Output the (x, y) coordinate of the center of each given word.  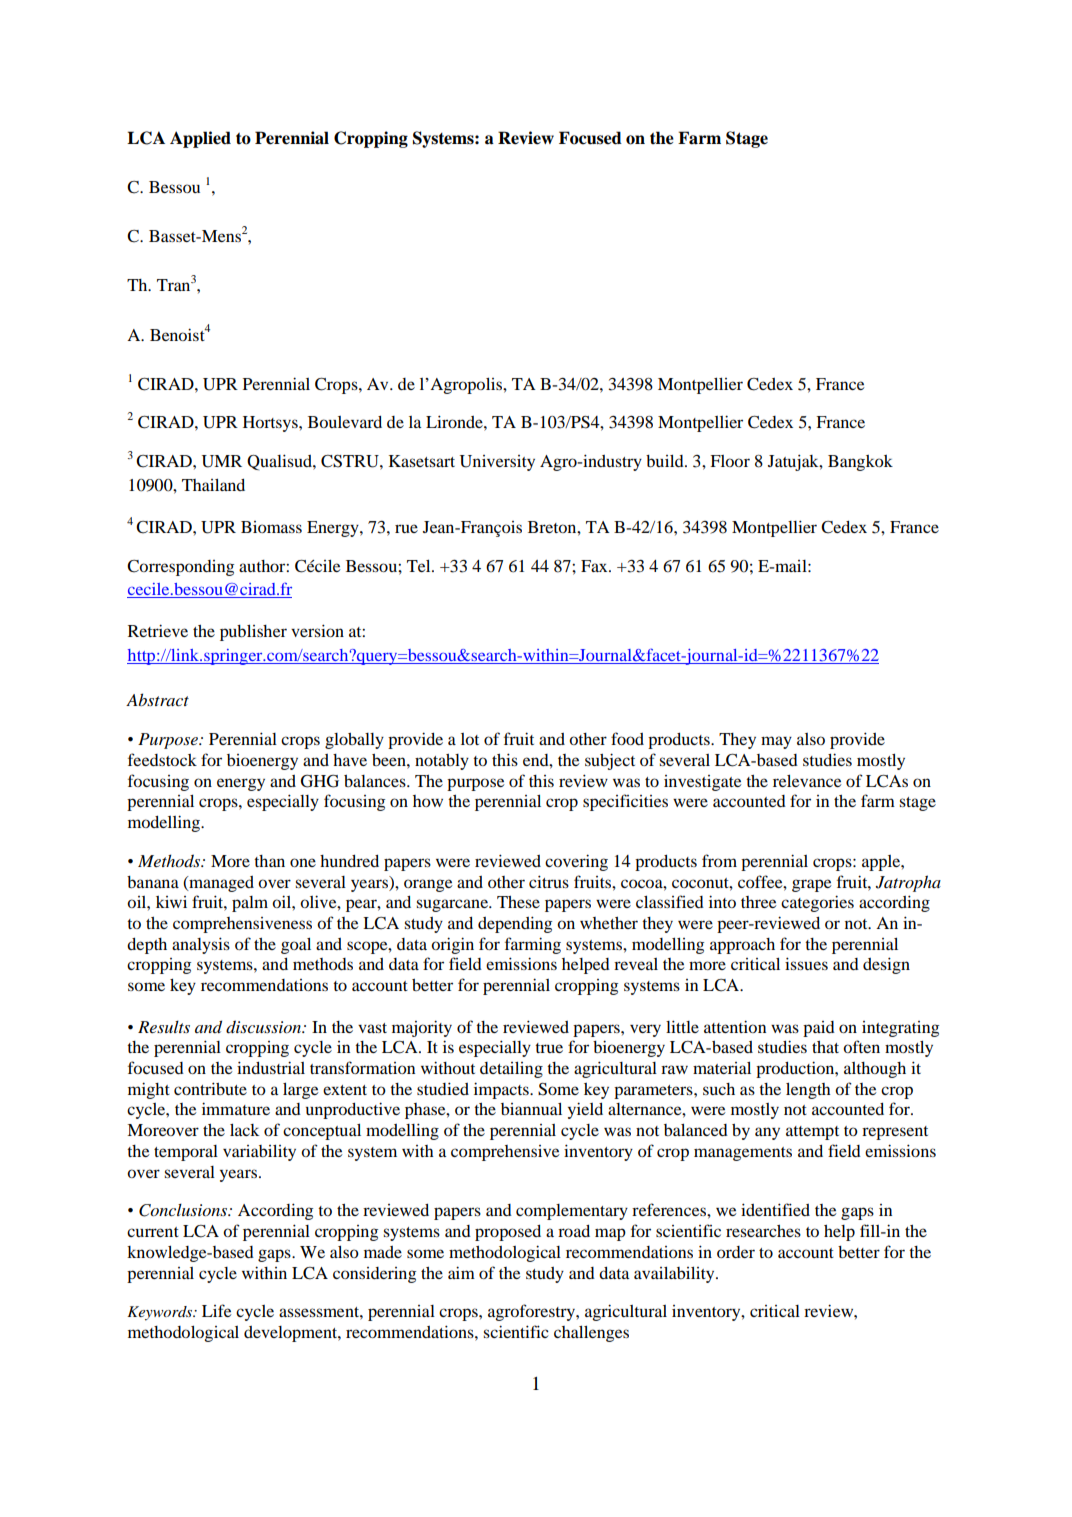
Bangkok (860, 463)
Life (217, 1310)
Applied (200, 139)
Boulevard (345, 422)
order (736, 1252)
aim (461, 1272)
